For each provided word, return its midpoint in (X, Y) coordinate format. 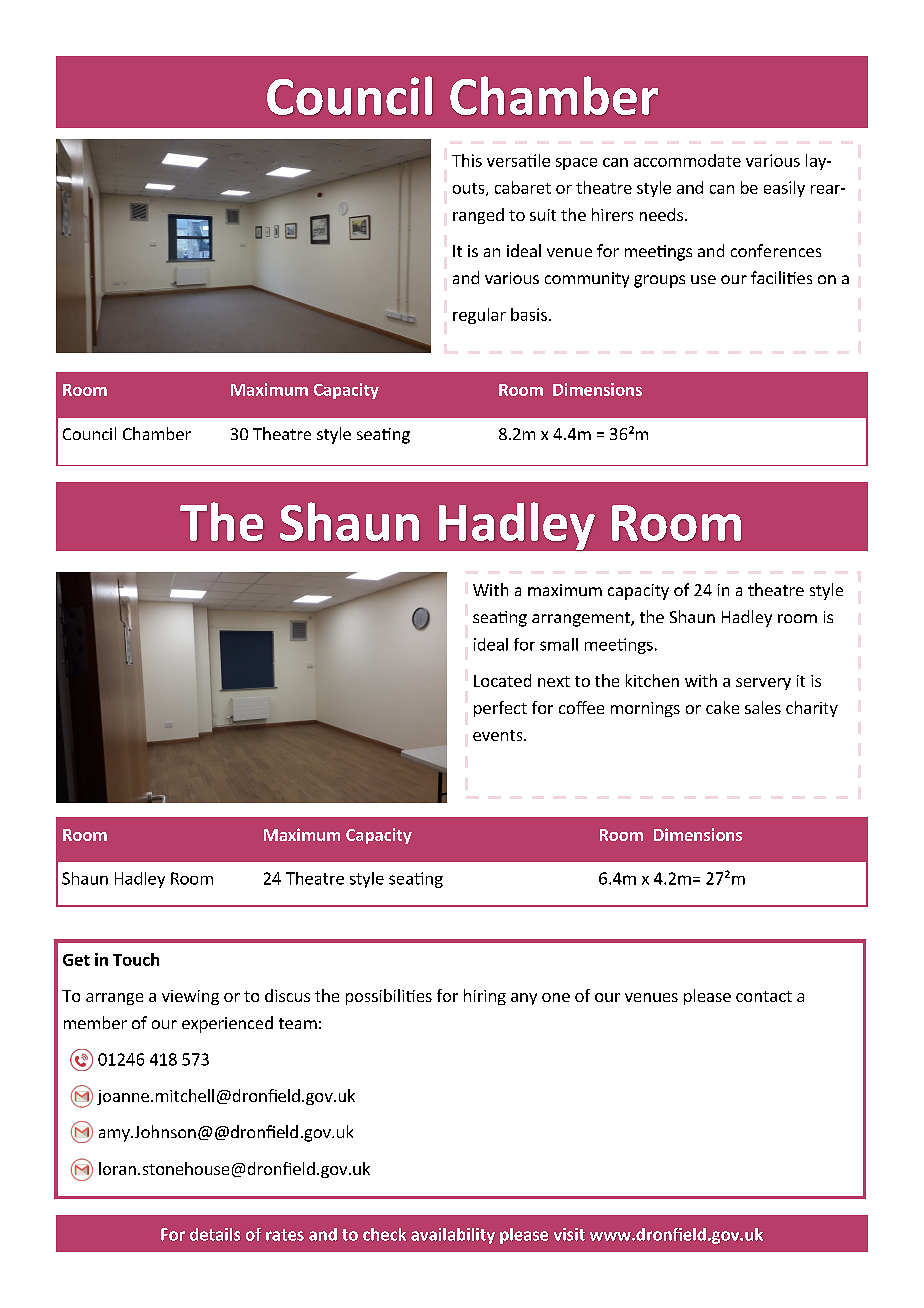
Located (502, 680)
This (467, 160)
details (215, 1234)
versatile (518, 160)
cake (722, 707)
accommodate (687, 160)
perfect (500, 709)
